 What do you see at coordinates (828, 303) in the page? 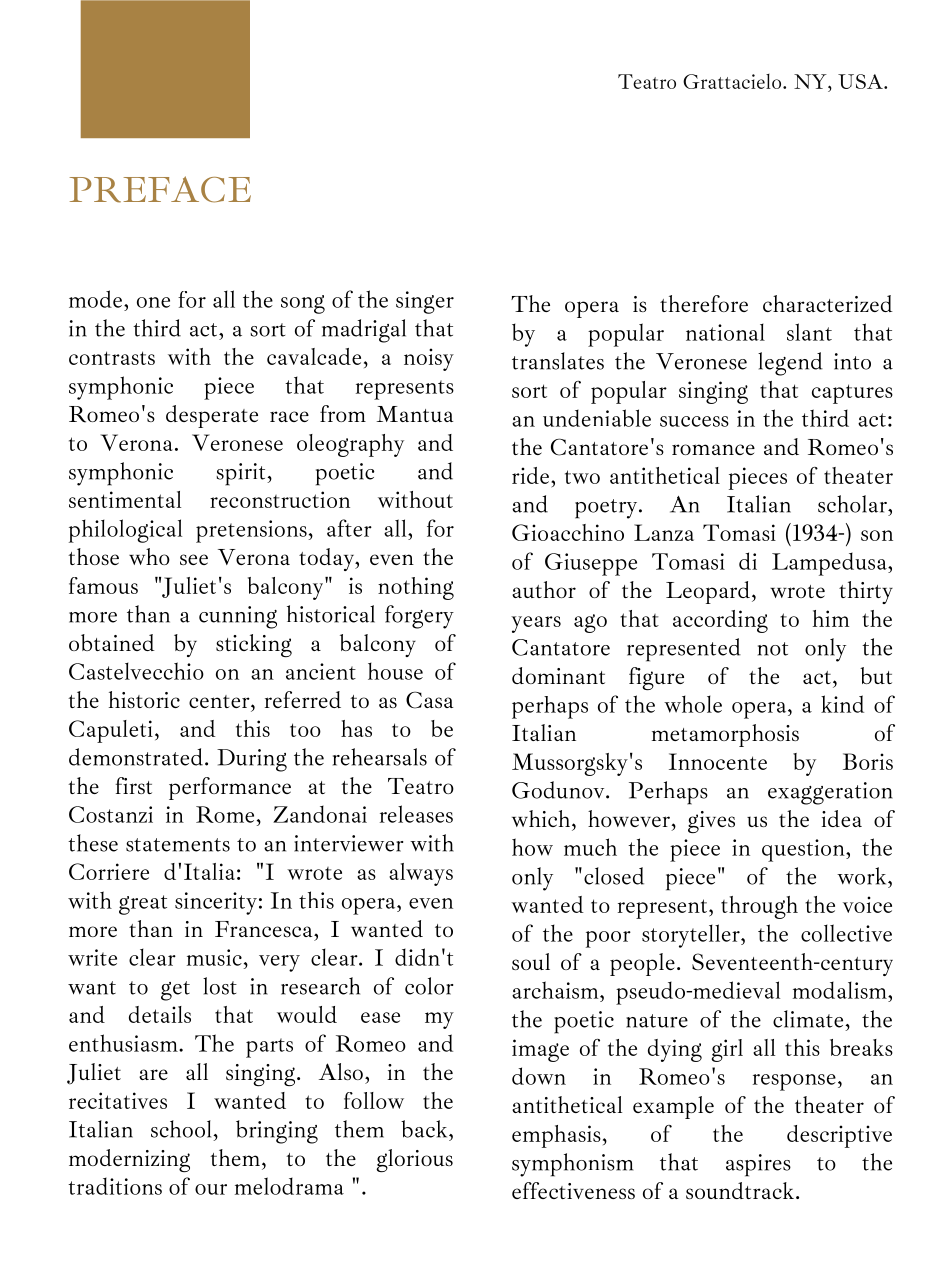
I see `characterized` at bounding box center [828, 303].
